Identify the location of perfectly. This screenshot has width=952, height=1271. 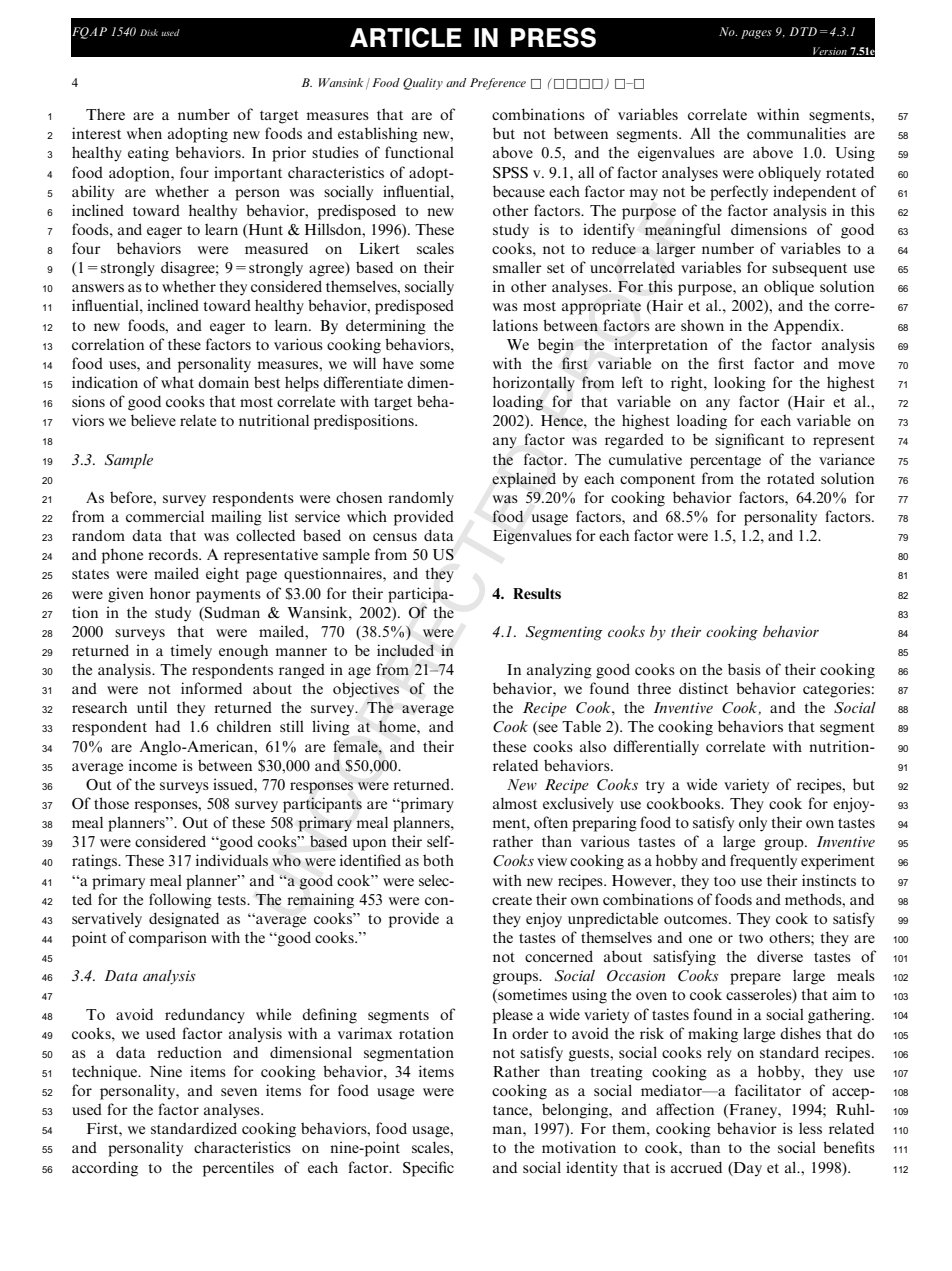
(739, 193).
